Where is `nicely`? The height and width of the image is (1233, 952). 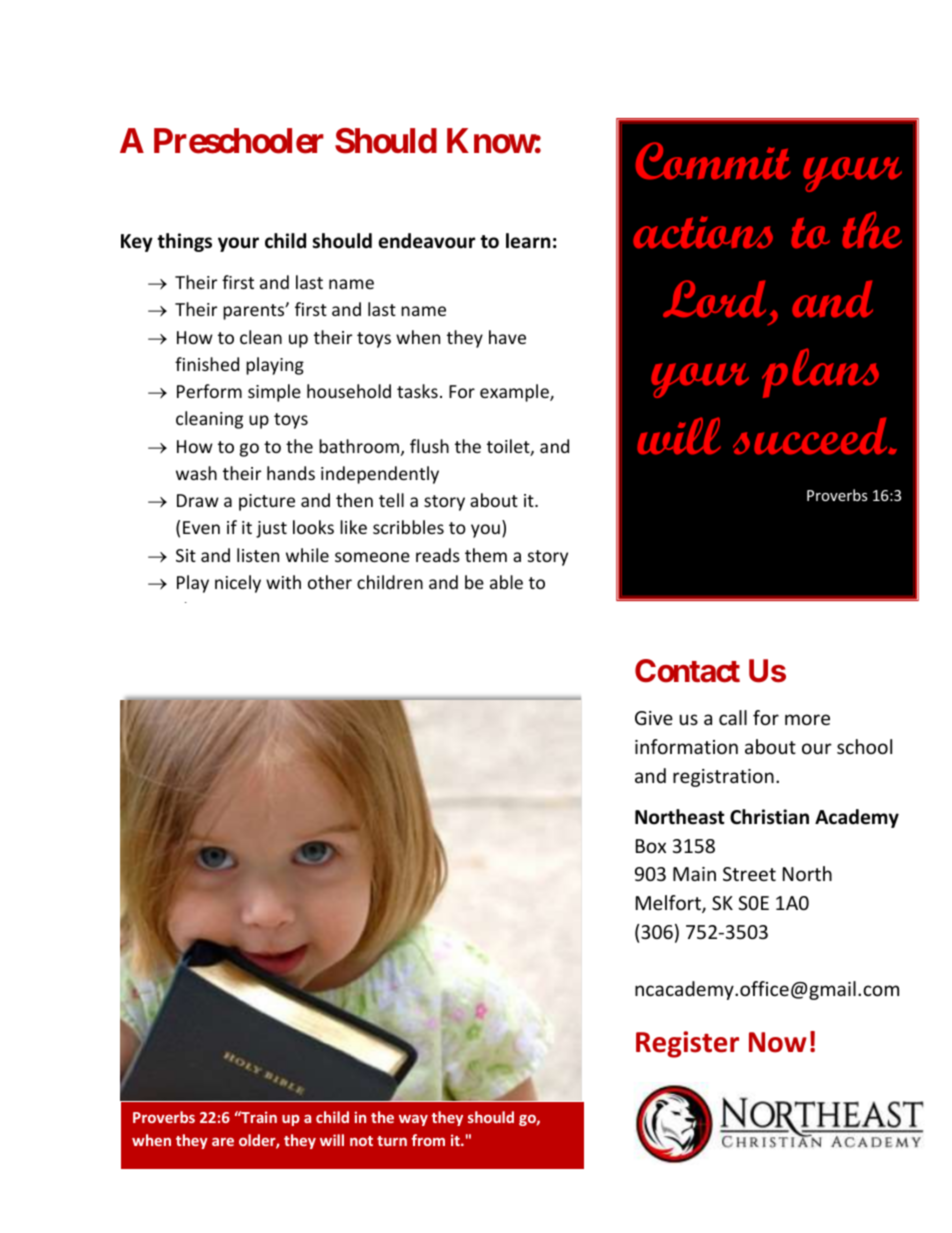 nicely is located at coordinates (238, 584).
